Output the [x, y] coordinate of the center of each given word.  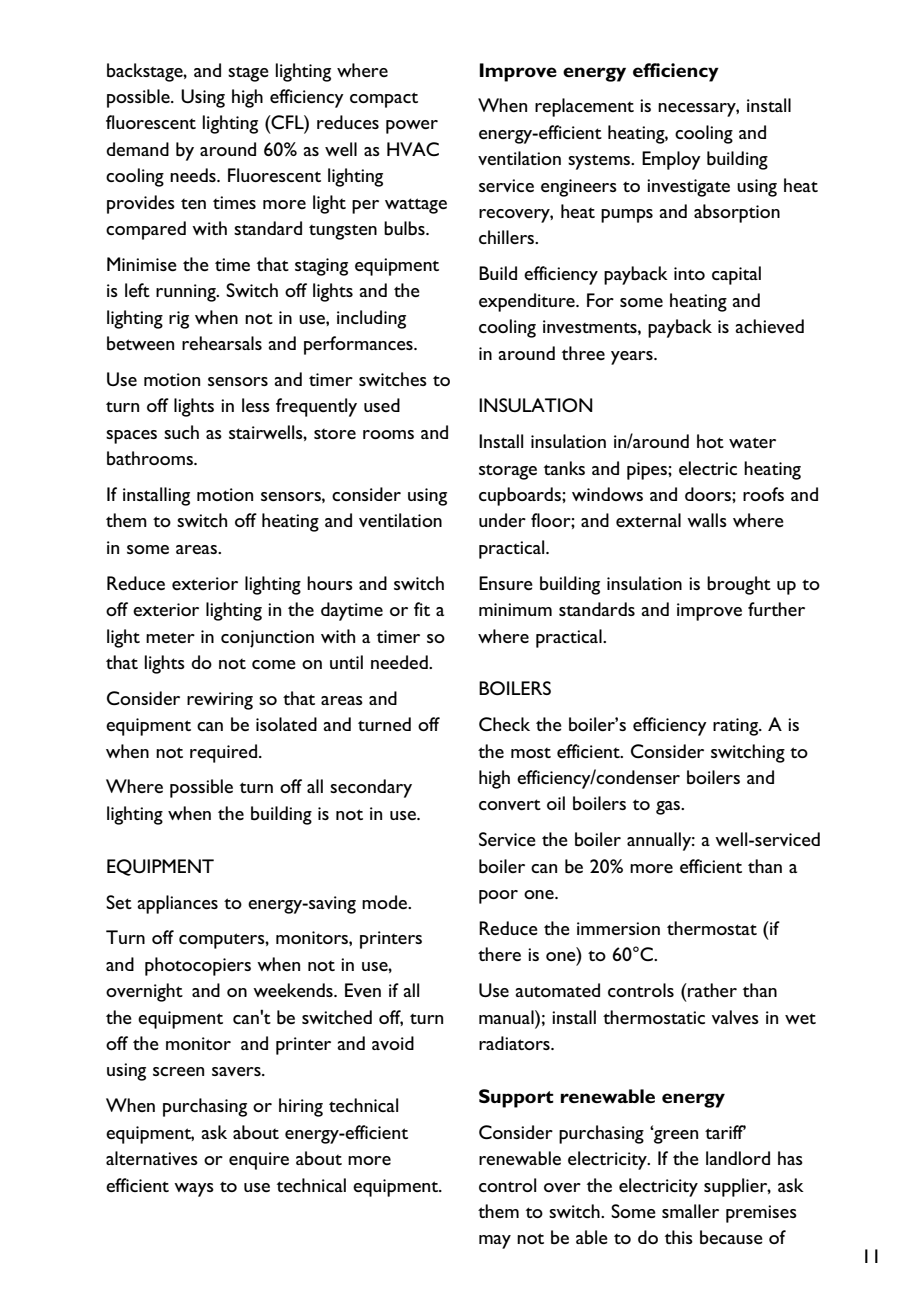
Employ [671, 160]
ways [194, 1190]
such [181, 432]
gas [669, 808]
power [412, 127]
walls [707, 520]
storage [508, 472]
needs [194, 175]
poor [498, 897]
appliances [178, 904]
